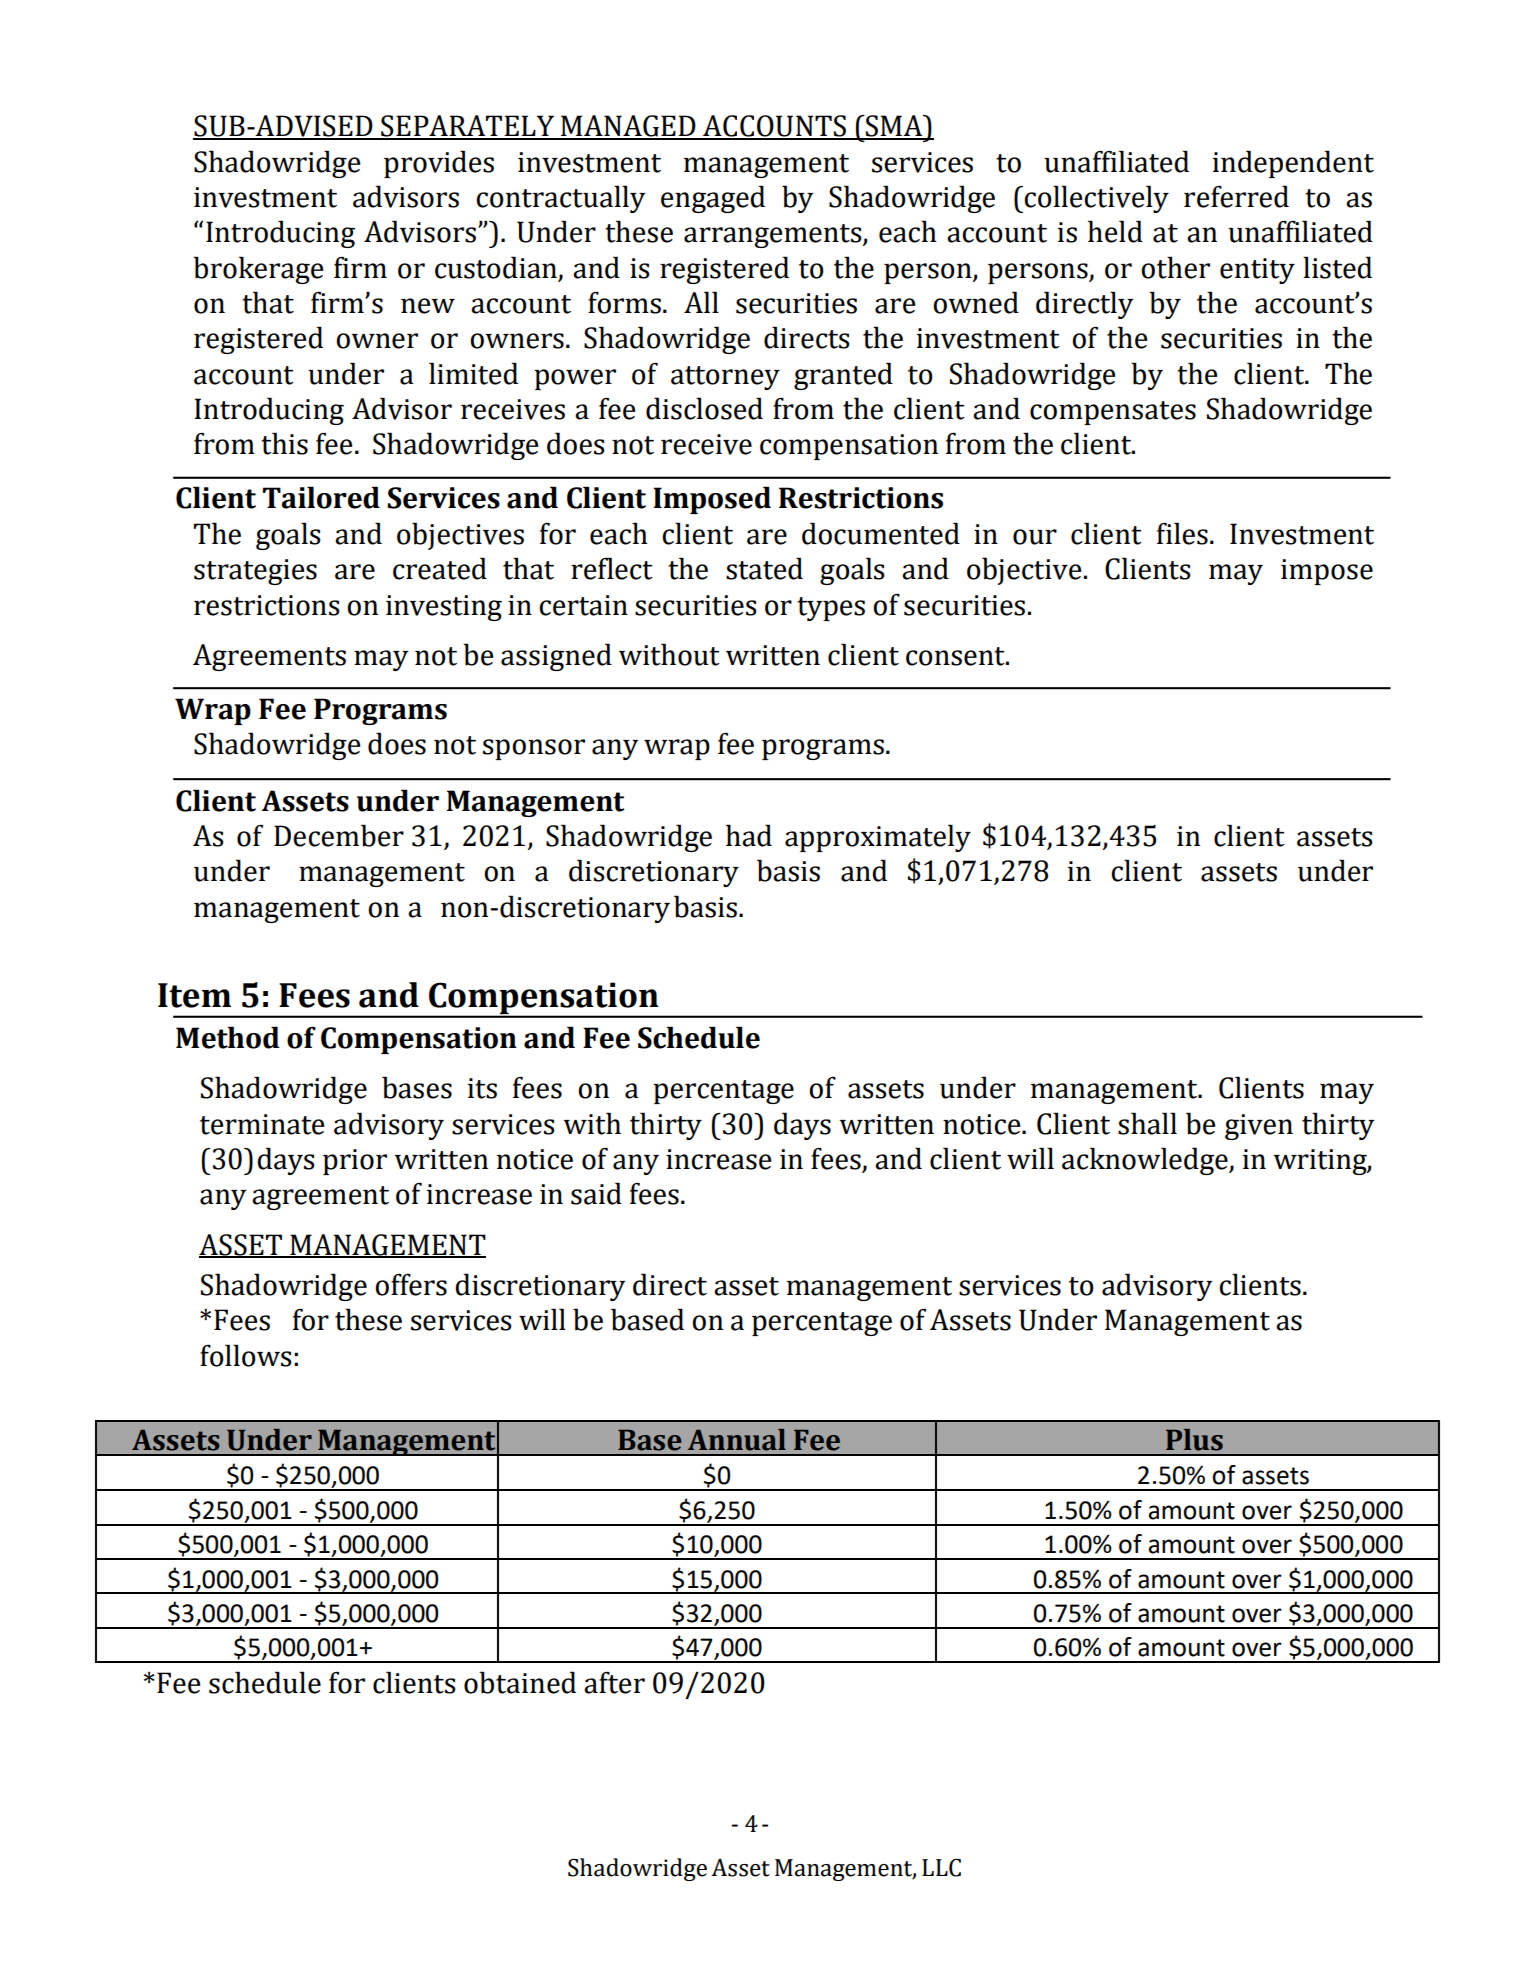 This screenshot has height=1987, width=1535. Describe the element at coordinates (941, 1868) in the screenshot. I see `LLC` at that location.
